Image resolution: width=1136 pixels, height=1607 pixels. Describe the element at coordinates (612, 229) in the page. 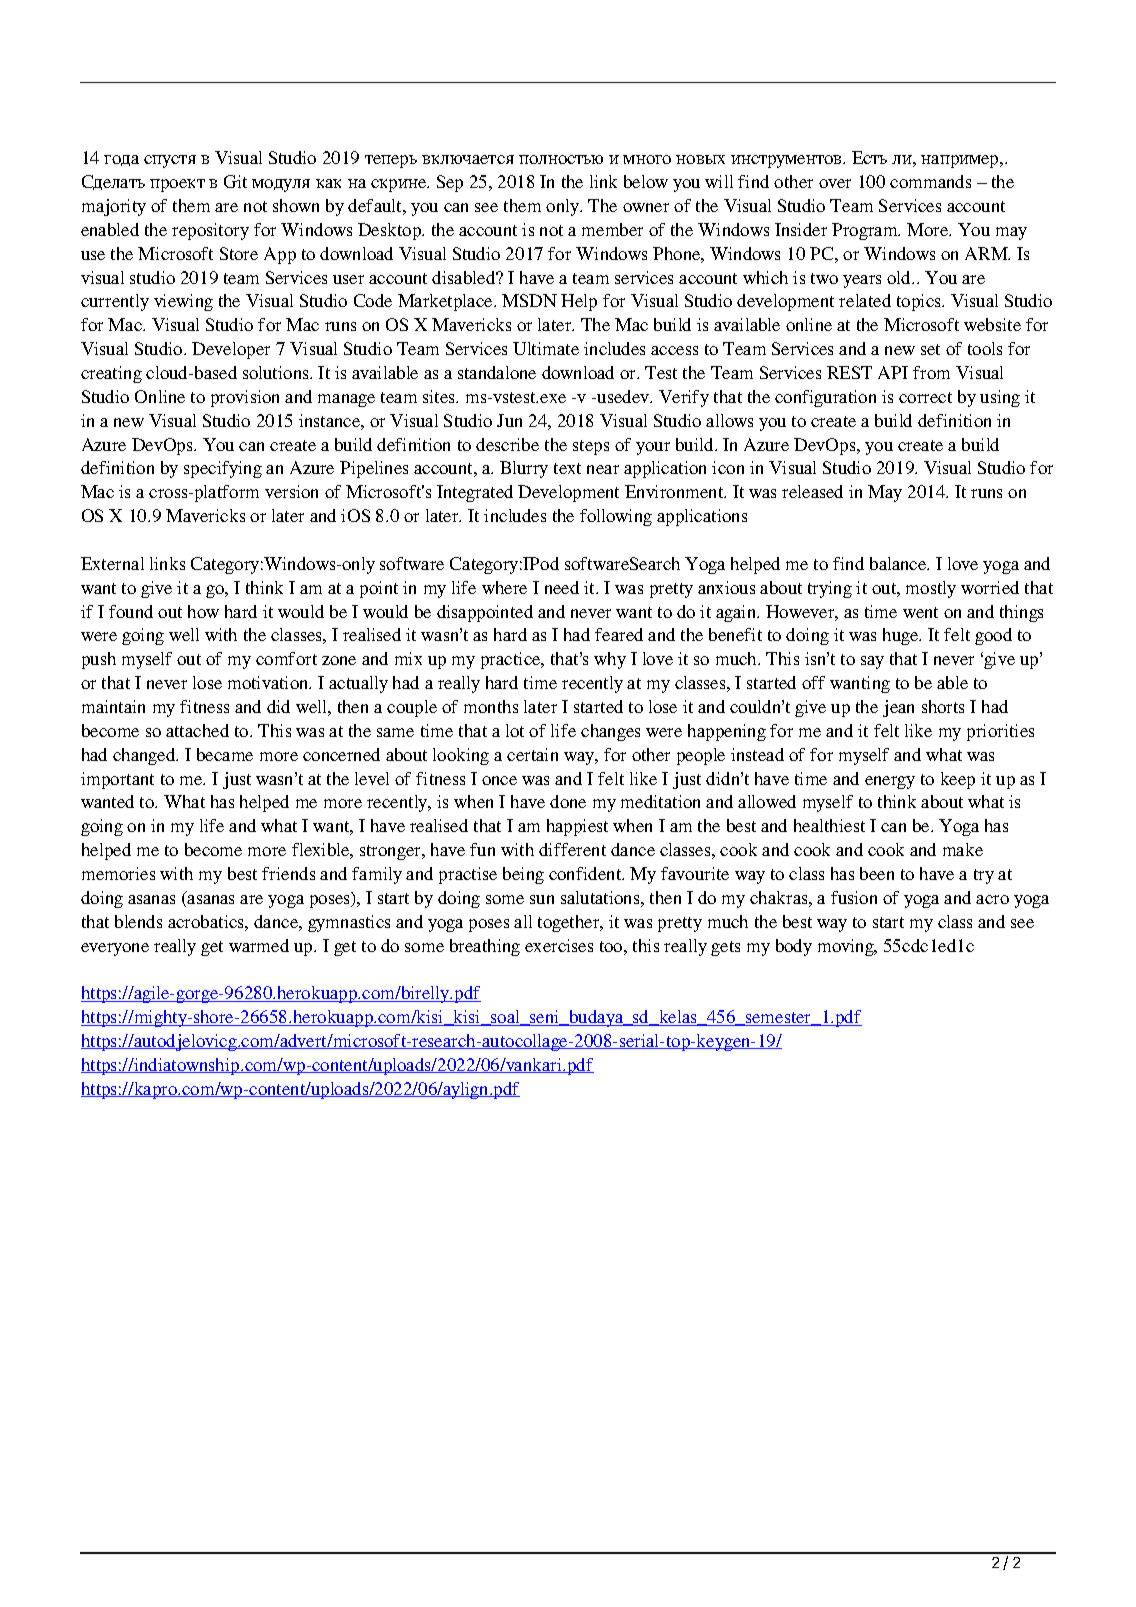

I see `member` at that location.
